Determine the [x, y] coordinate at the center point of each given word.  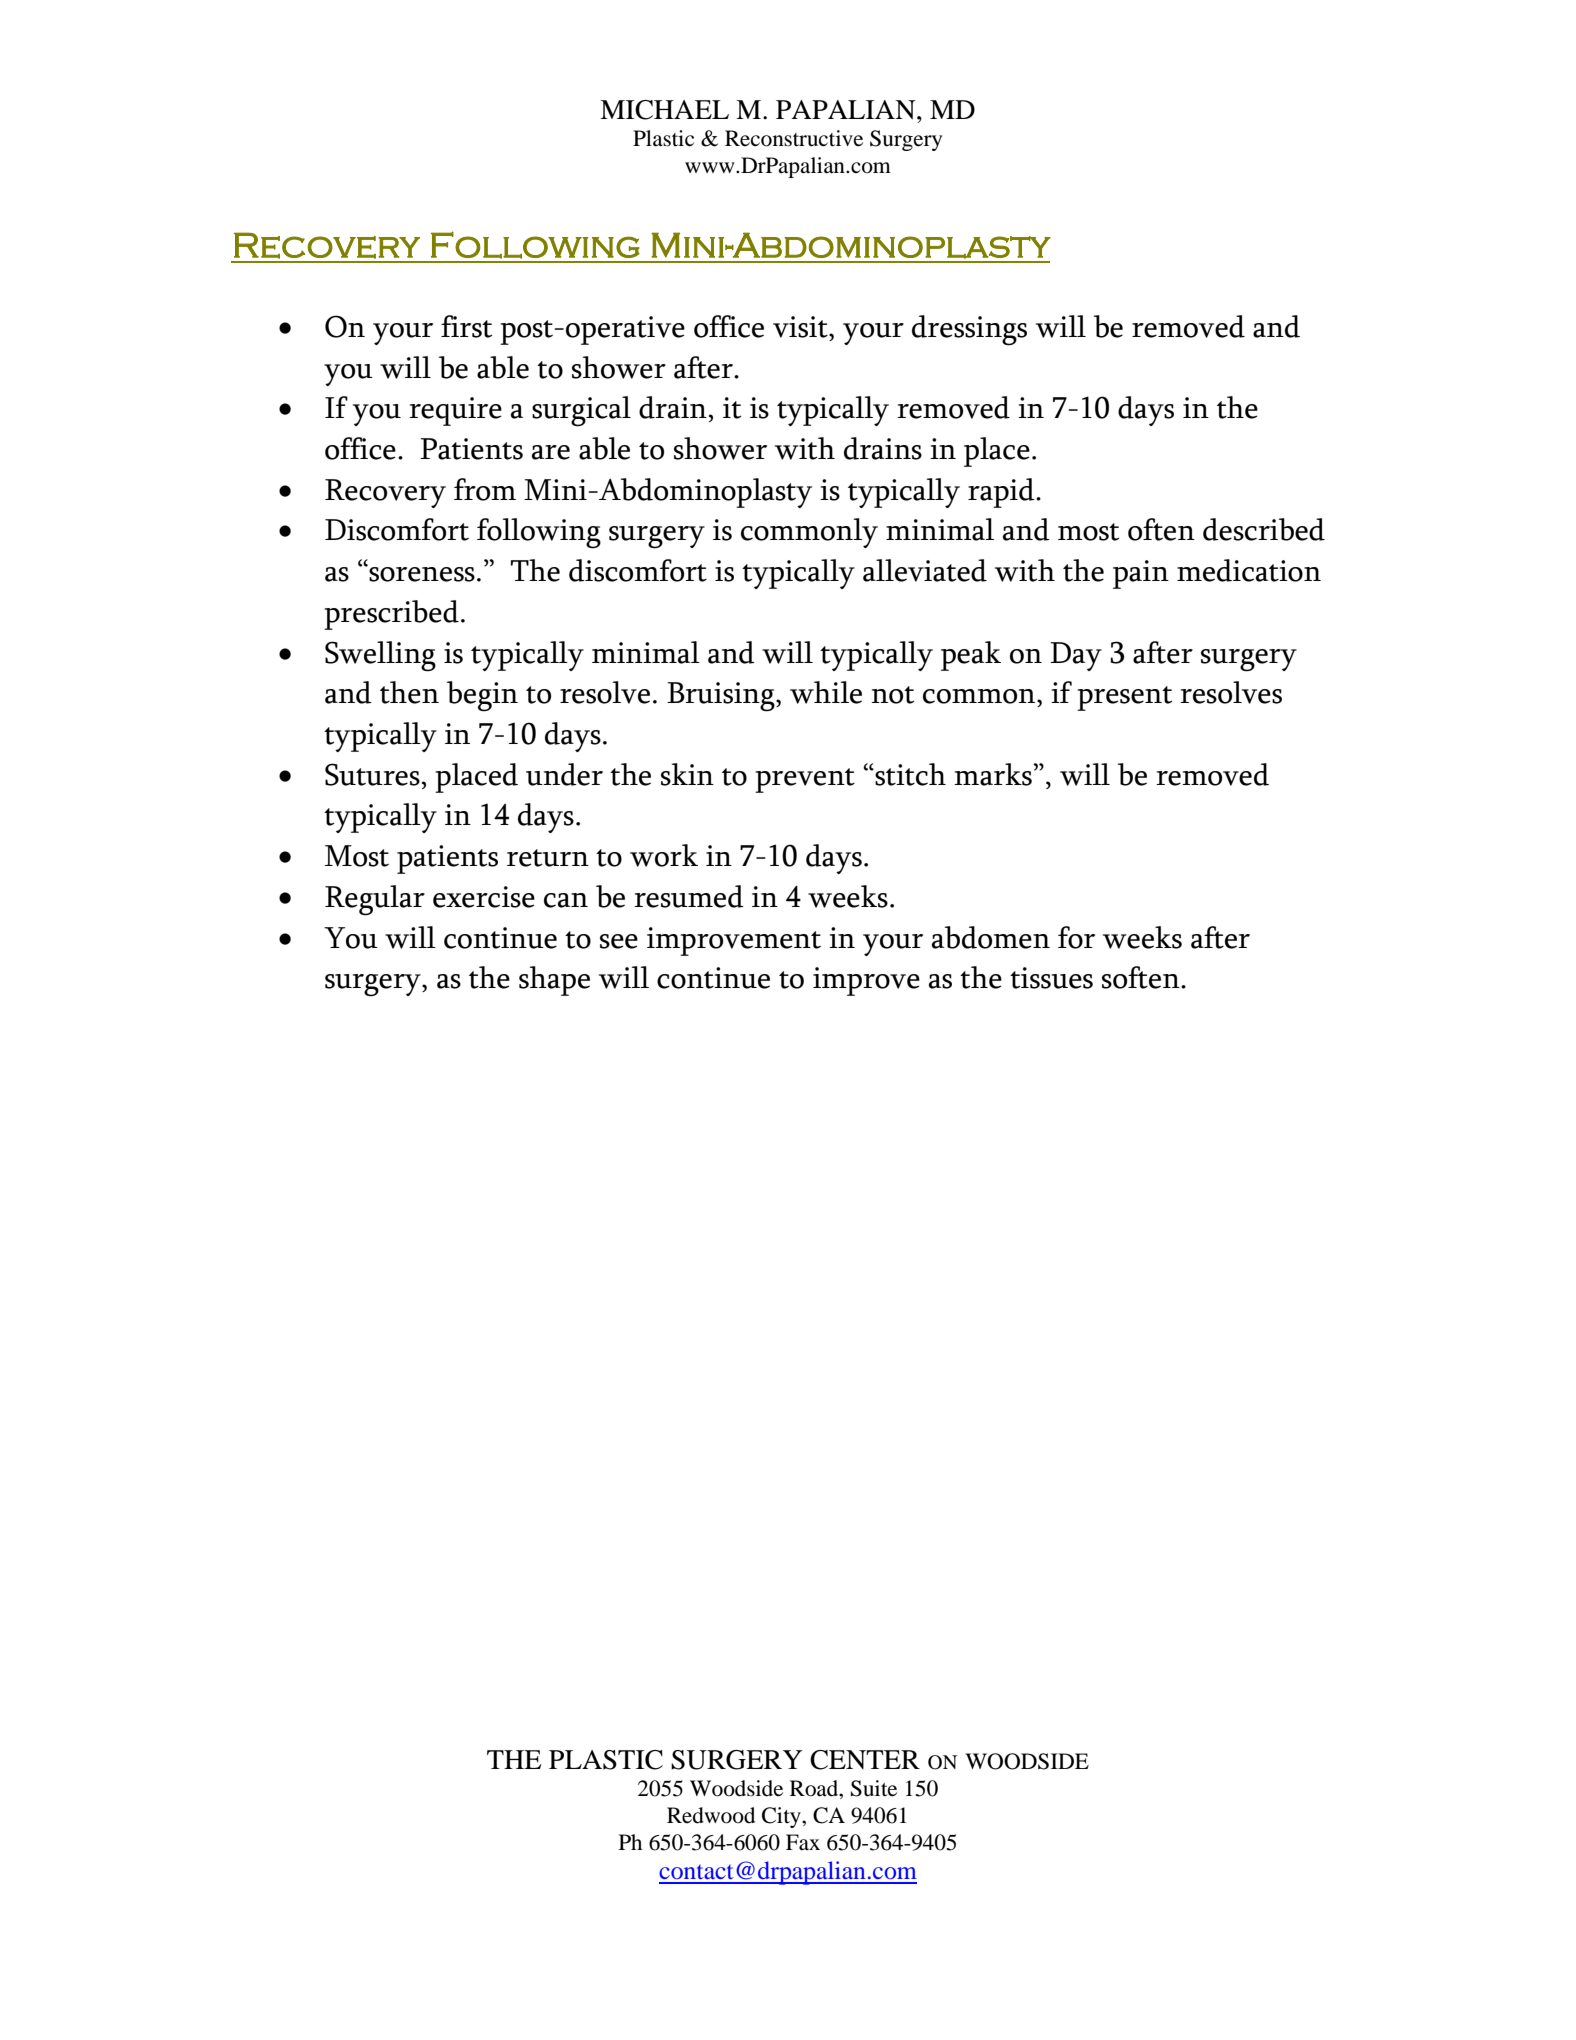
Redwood [711, 1815]
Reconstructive [794, 138]
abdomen [991, 937]
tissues [1051, 978]
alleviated [925, 570]
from [485, 489]
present [1124, 698]
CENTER [865, 1760]
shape [554, 981]
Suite [874, 1788]
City [782, 1817]
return [548, 858]
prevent [805, 780]
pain [1141, 574]
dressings [969, 330]
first [466, 326]
